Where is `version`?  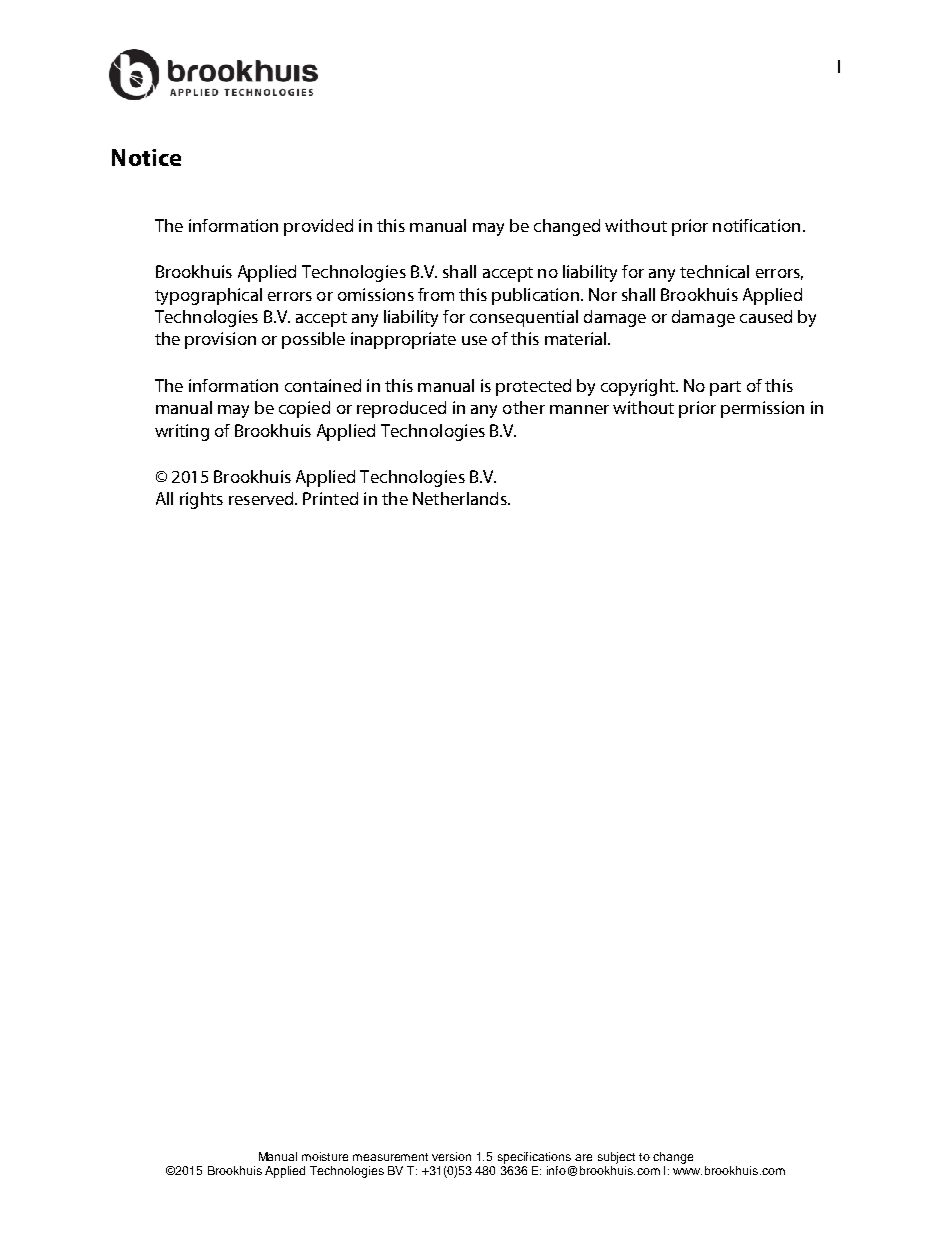 version is located at coordinates (451, 1156).
